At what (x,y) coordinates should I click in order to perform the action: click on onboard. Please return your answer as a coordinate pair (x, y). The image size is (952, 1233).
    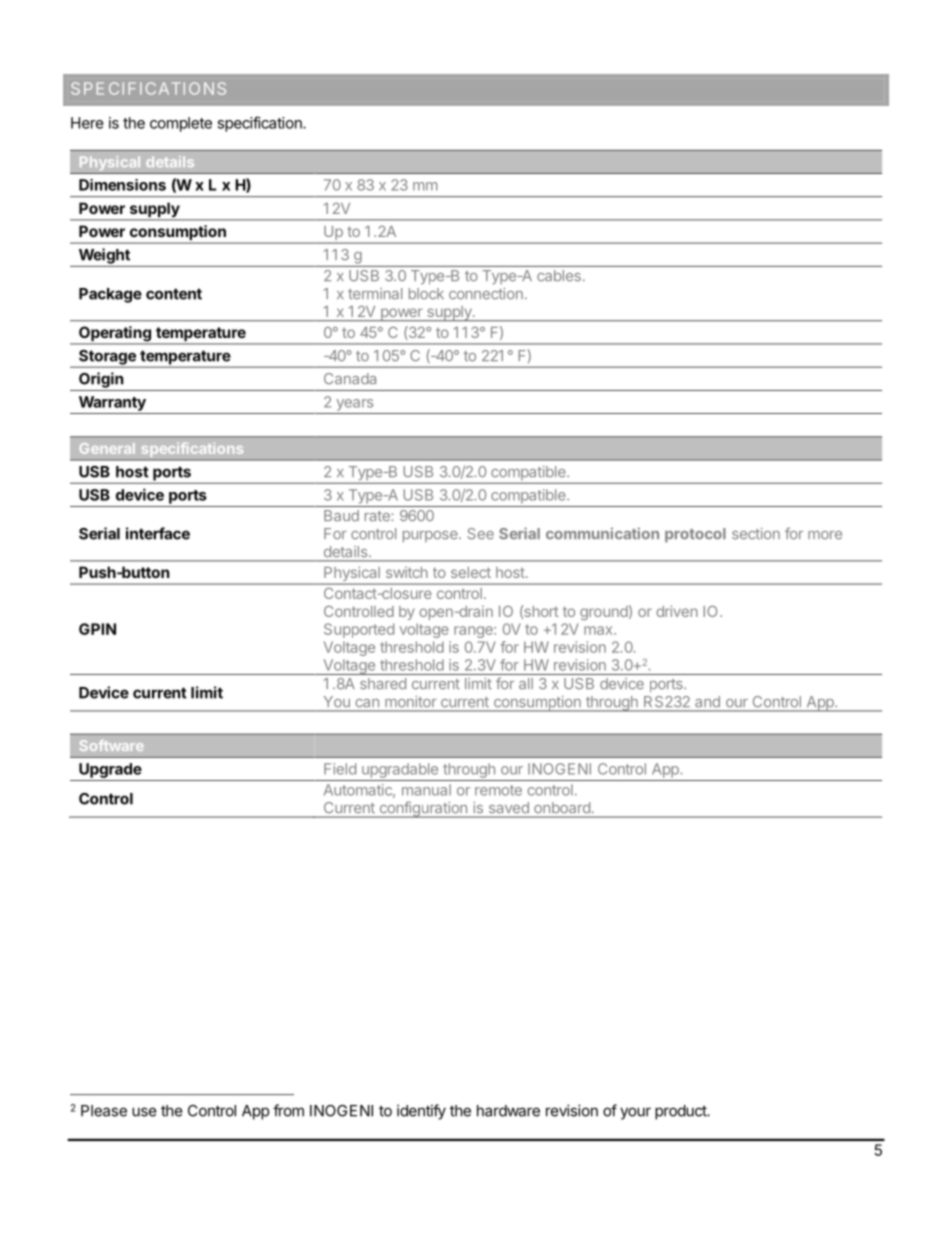
    Looking at the image, I should click on (562, 807).
